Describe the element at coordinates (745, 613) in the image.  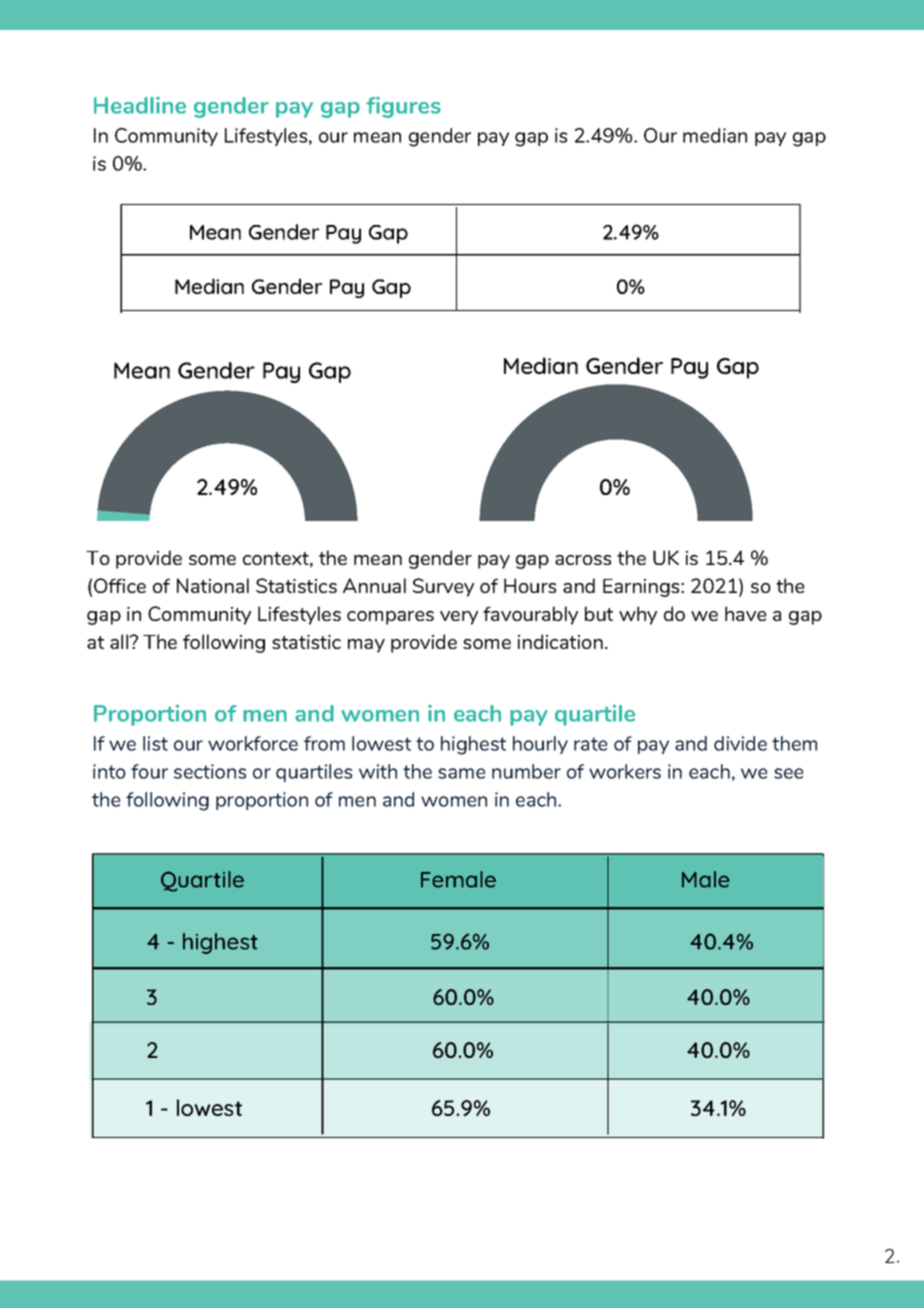
I see `have` at that location.
